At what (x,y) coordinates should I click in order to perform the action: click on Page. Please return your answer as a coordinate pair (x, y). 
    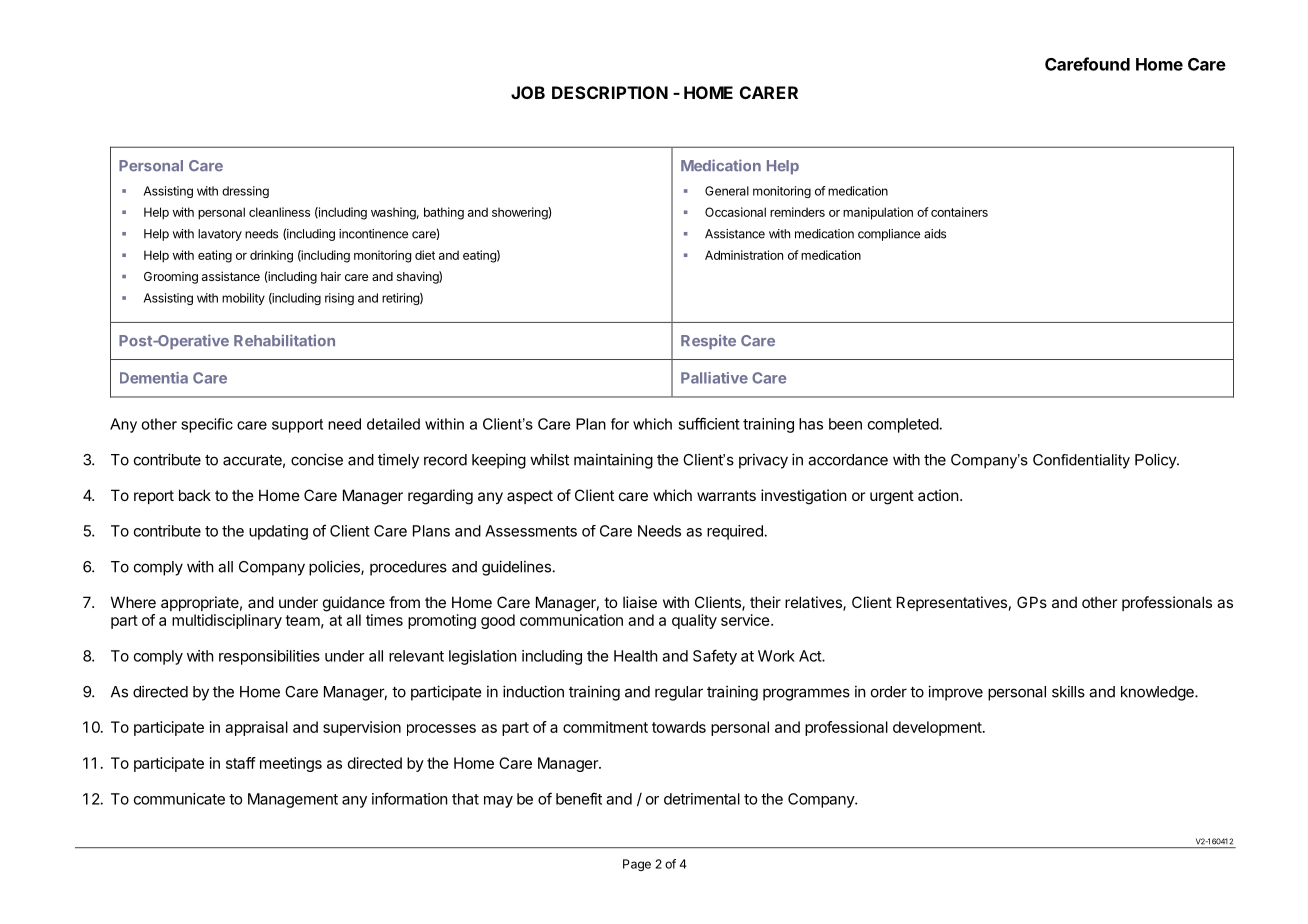
    Looking at the image, I should click on (637, 865).
